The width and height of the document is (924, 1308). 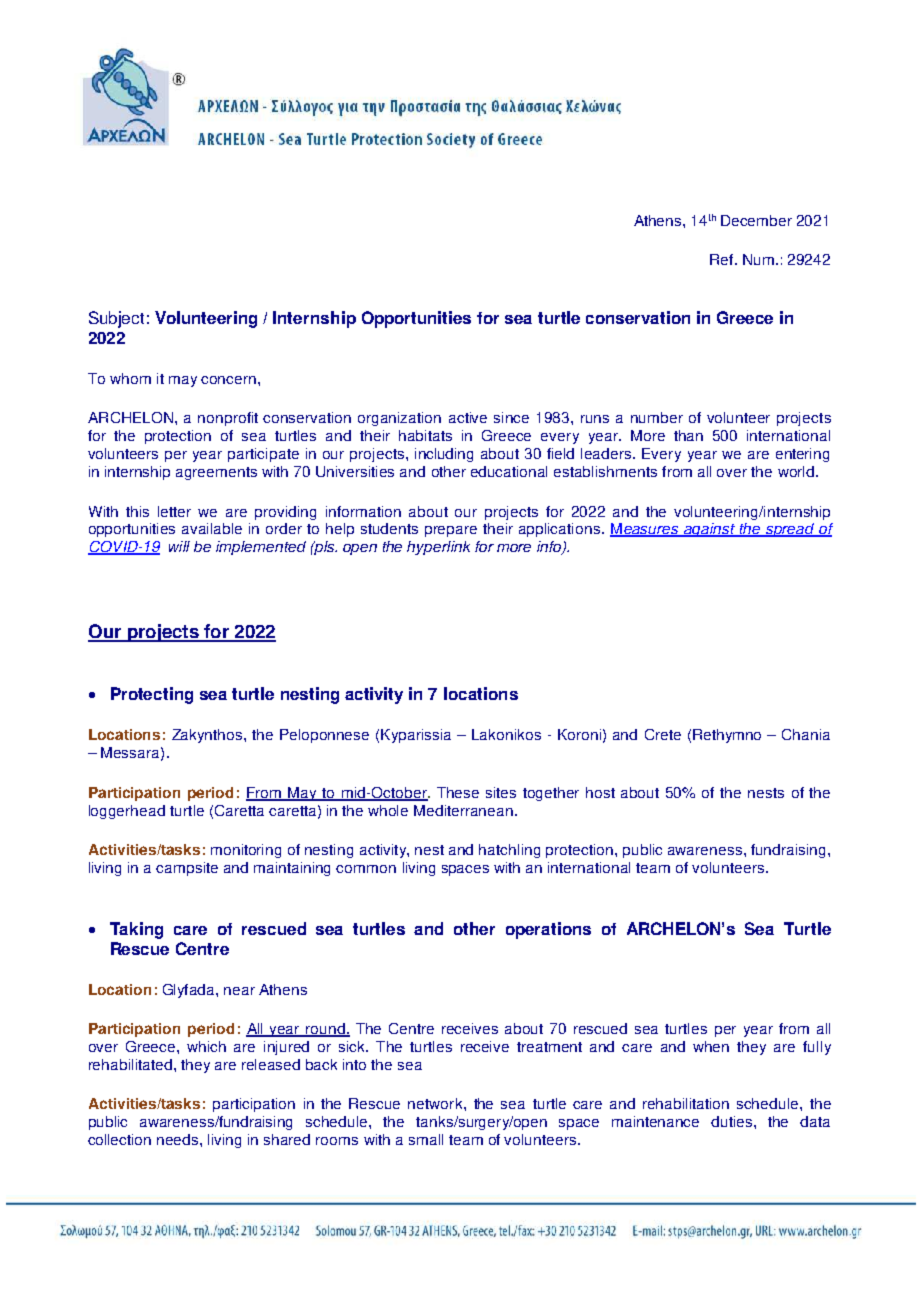 I want to click on These, so click(x=458, y=792).
